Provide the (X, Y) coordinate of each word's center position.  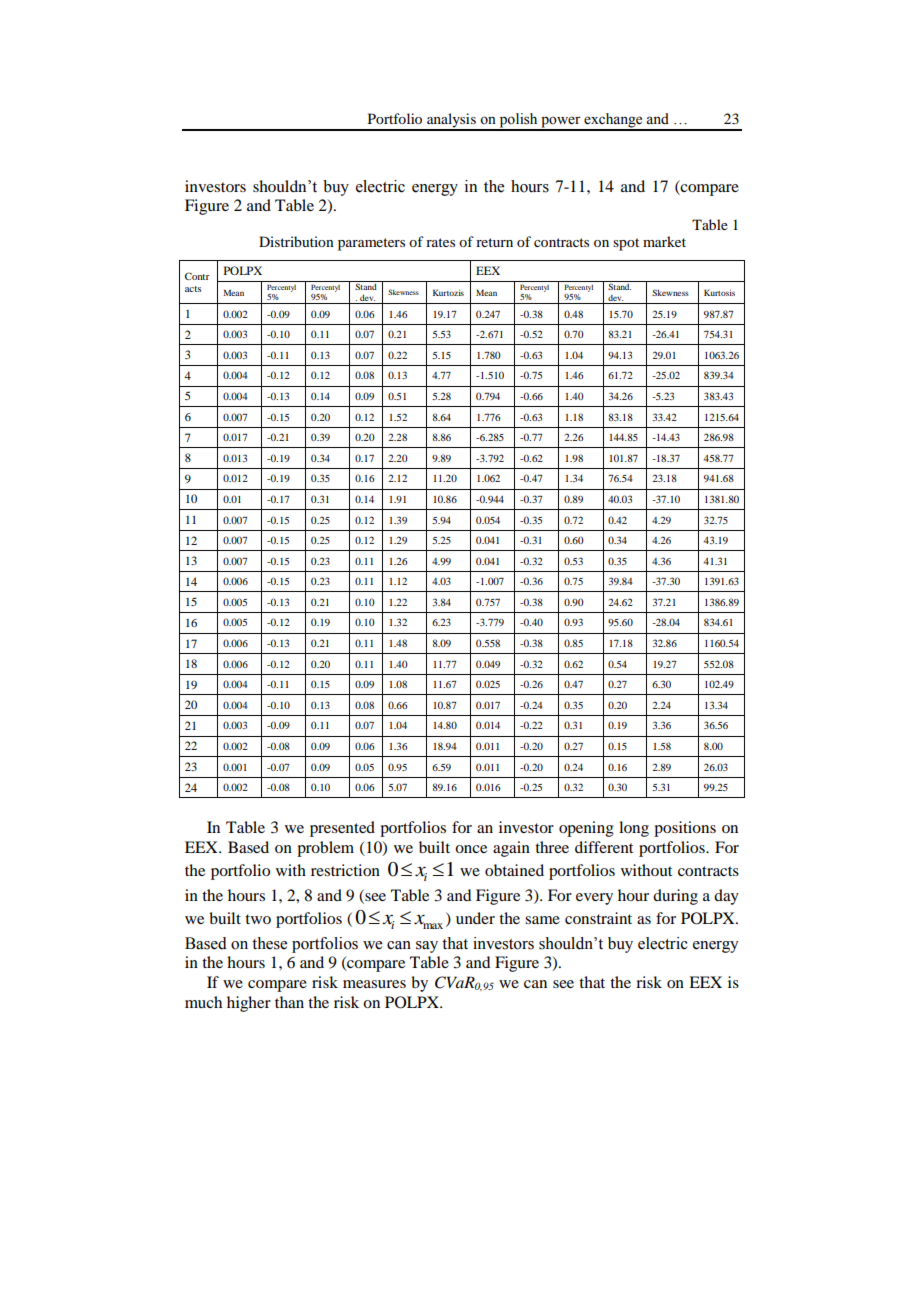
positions (685, 829)
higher (249, 1004)
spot (626, 244)
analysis (451, 121)
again (511, 849)
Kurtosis (719, 292)
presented (342, 829)
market (664, 241)
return (494, 242)
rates (440, 242)
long (634, 829)
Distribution (296, 241)
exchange (613, 121)
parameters (371, 244)
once (471, 849)
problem (325, 849)
